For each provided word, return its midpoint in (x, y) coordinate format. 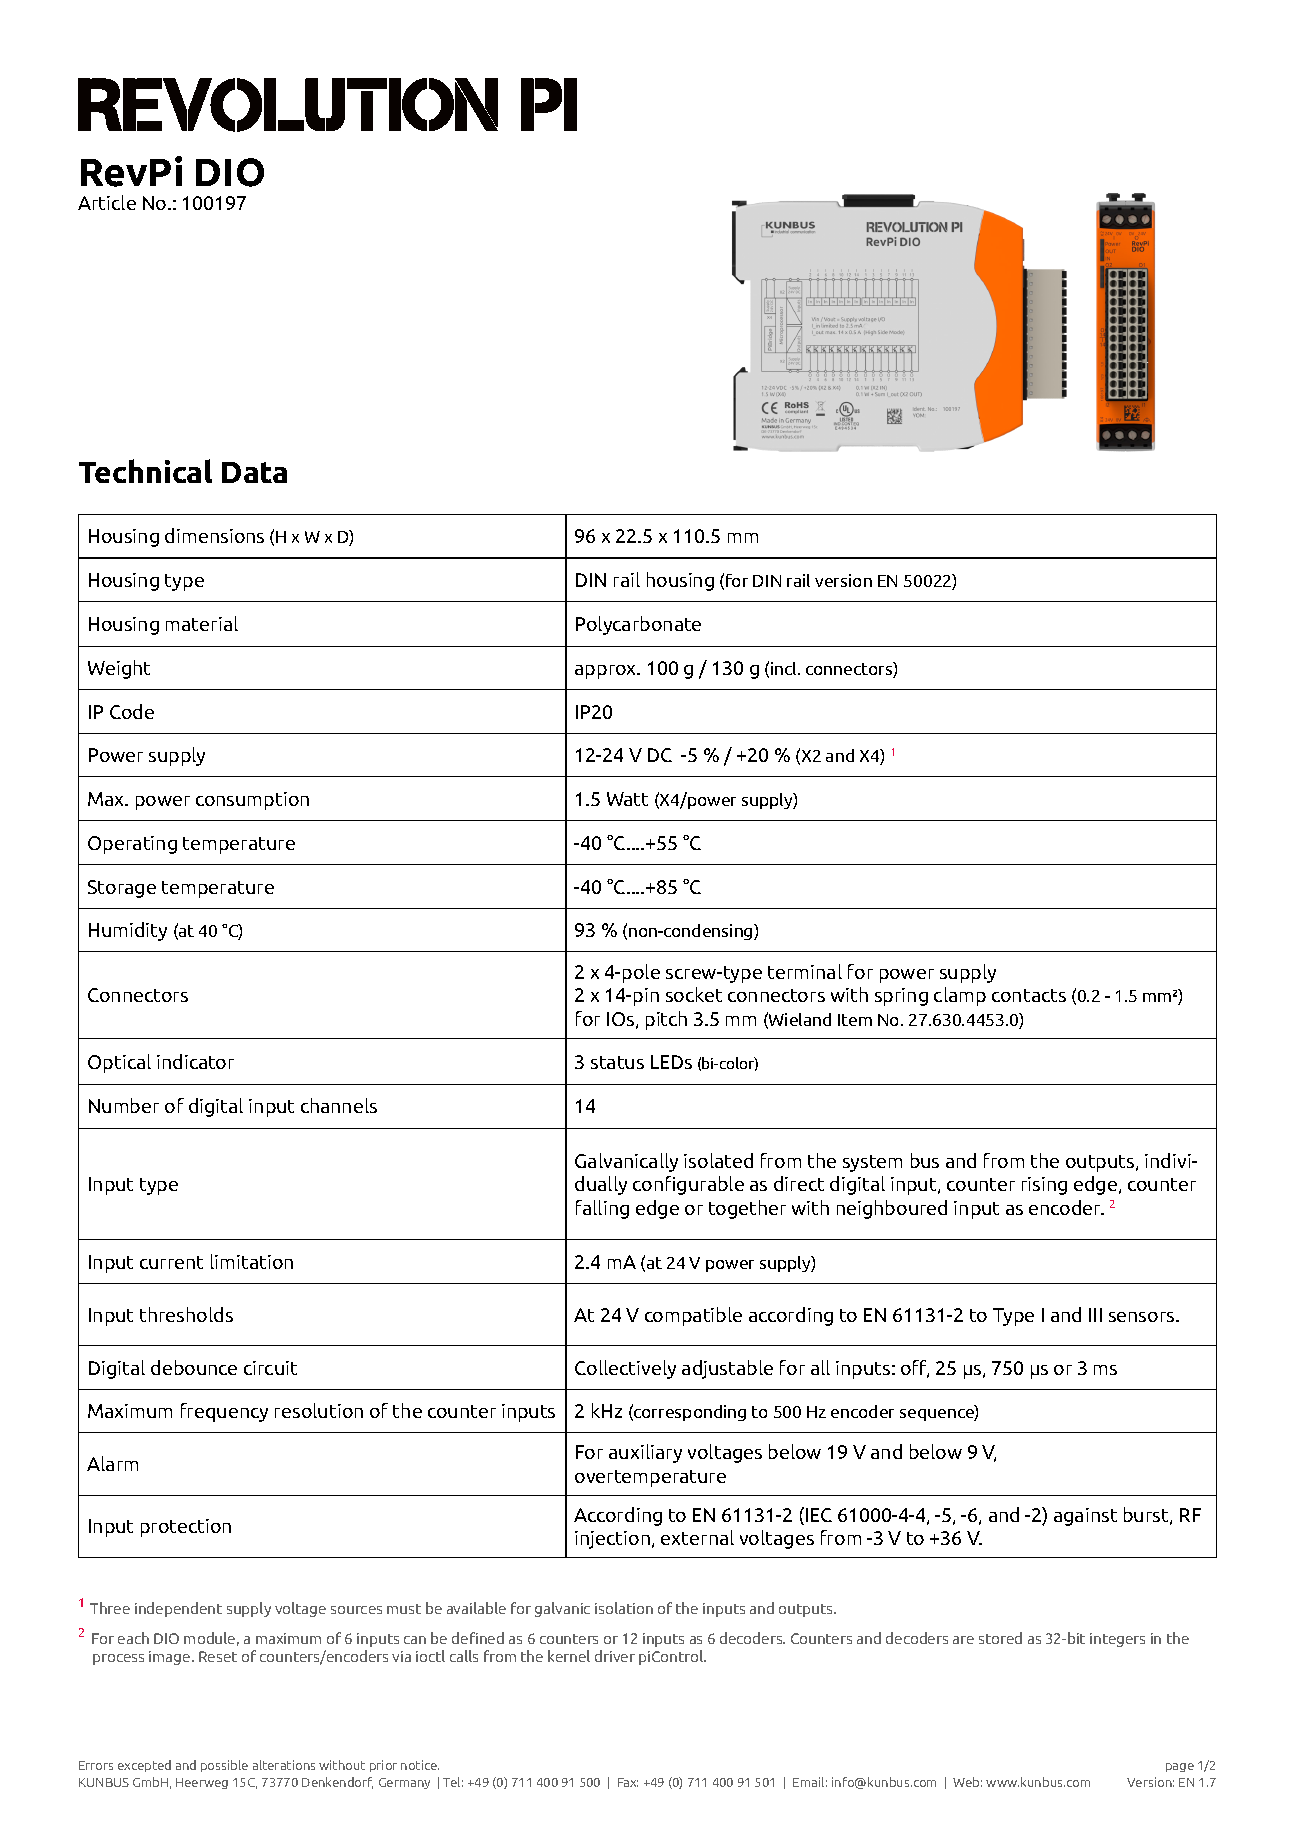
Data (254, 472)
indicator (195, 1061)
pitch (666, 1020)
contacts (1029, 995)
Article (107, 202)
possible (224, 1766)
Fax (628, 1782)
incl (785, 668)
